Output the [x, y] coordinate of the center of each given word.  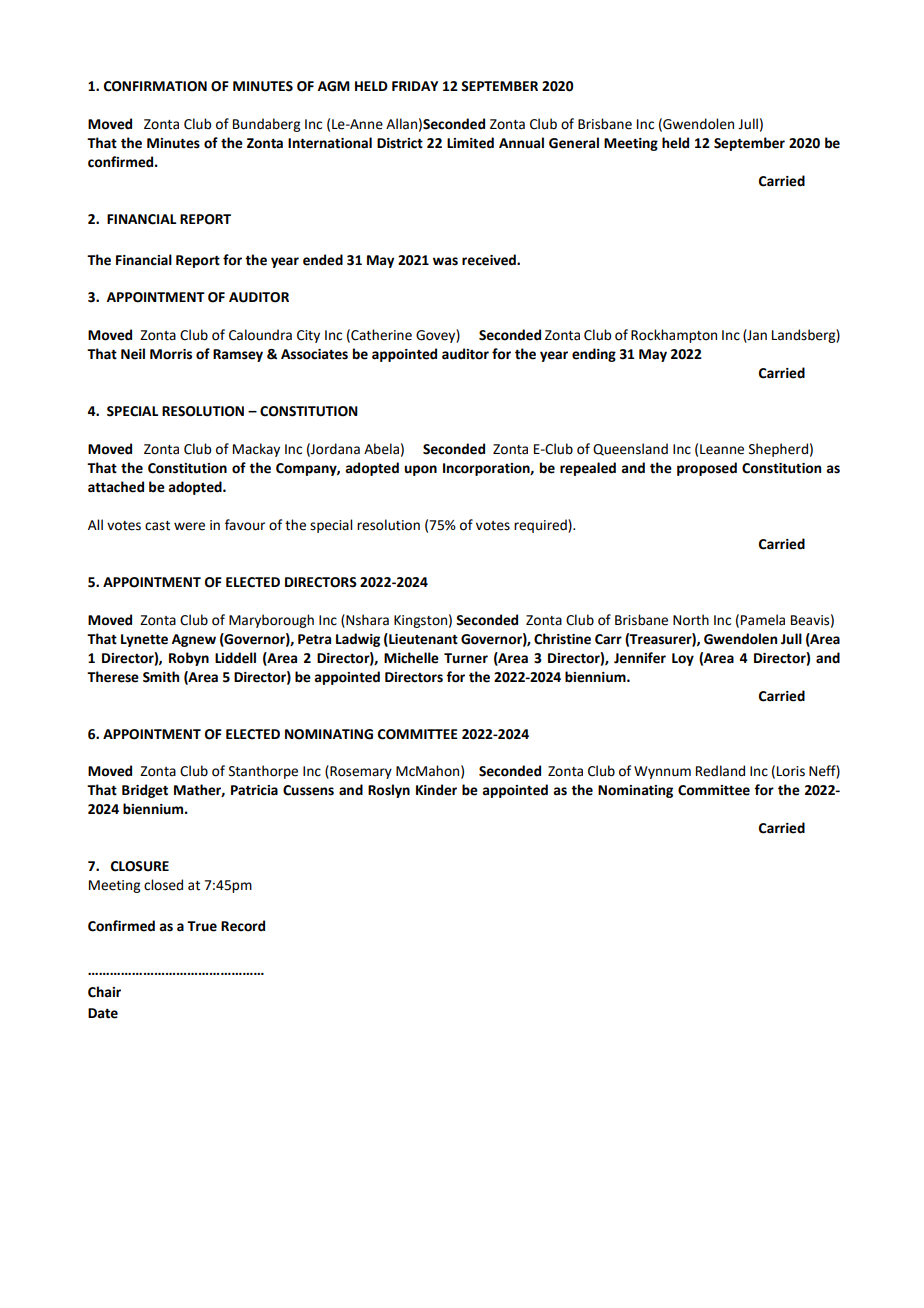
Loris [791, 771]
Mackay [256, 450]
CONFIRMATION [155, 86]
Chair [104, 992]
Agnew [194, 640]
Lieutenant [422, 639]
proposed [707, 469]
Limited [470, 143]
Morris [171, 354]
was [445, 261]
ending [594, 355]
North [691, 620]
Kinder [436, 790]
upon [420, 470]
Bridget [145, 791]
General [574, 143]
